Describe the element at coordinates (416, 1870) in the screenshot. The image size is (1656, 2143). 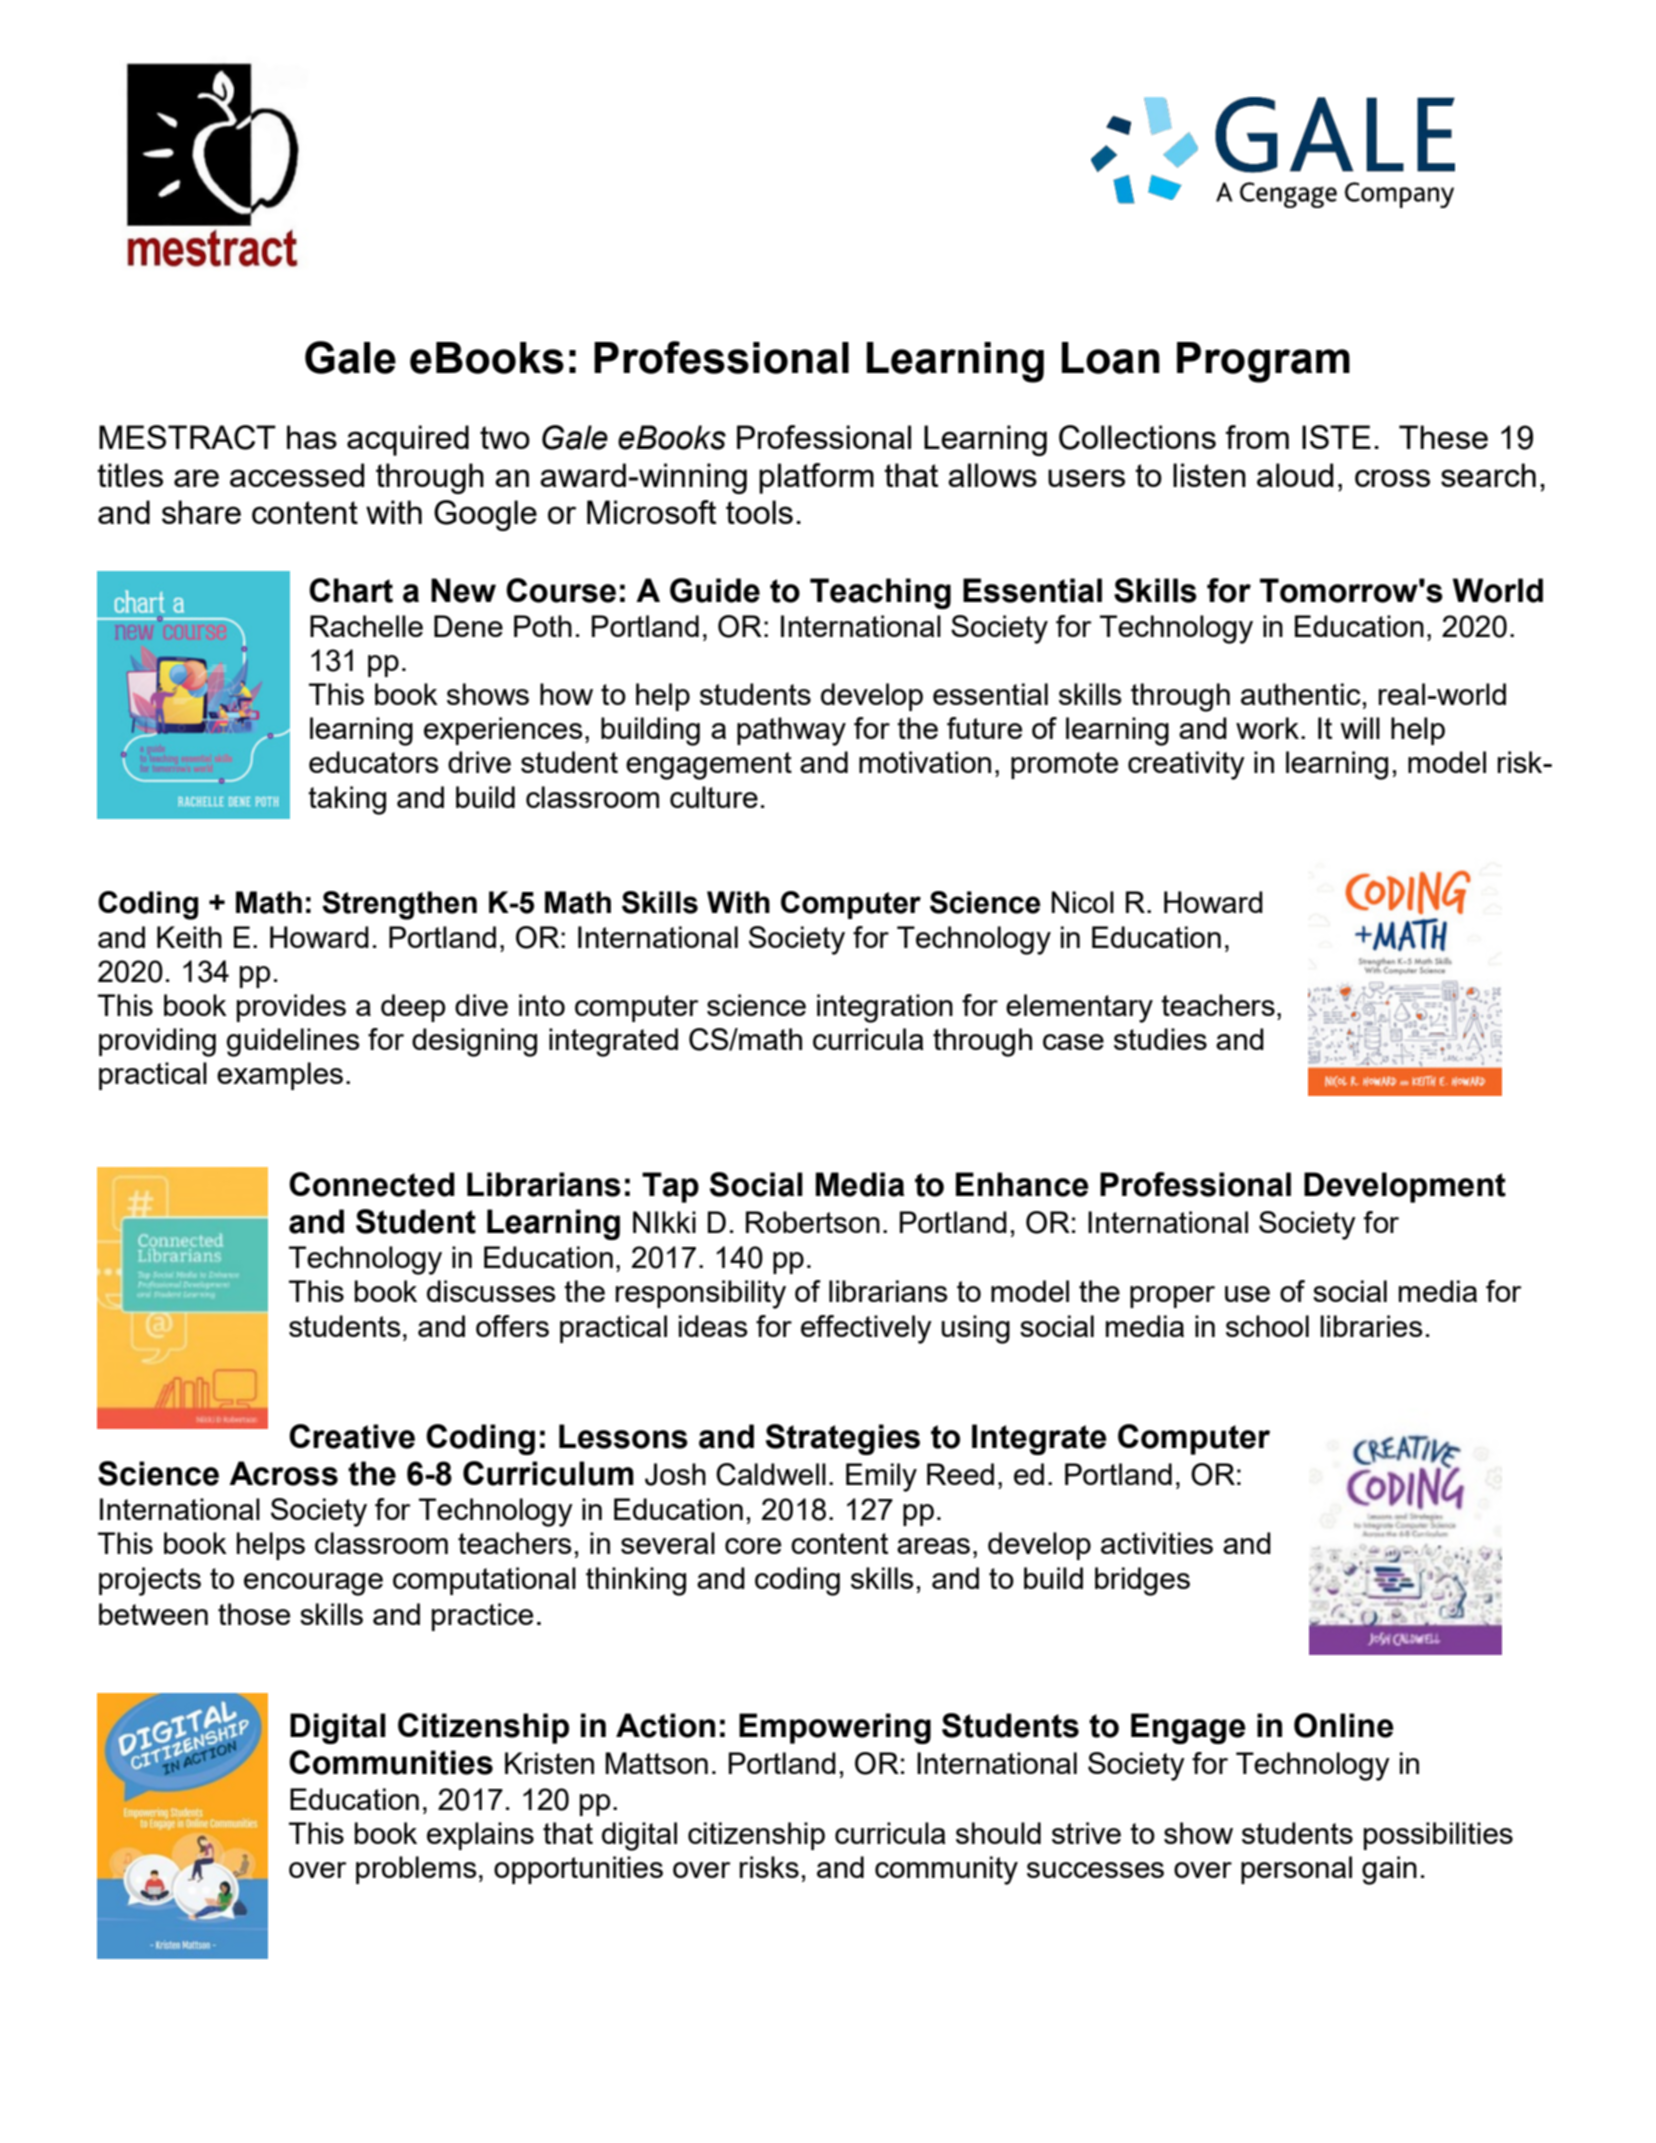
I see `problems` at that location.
